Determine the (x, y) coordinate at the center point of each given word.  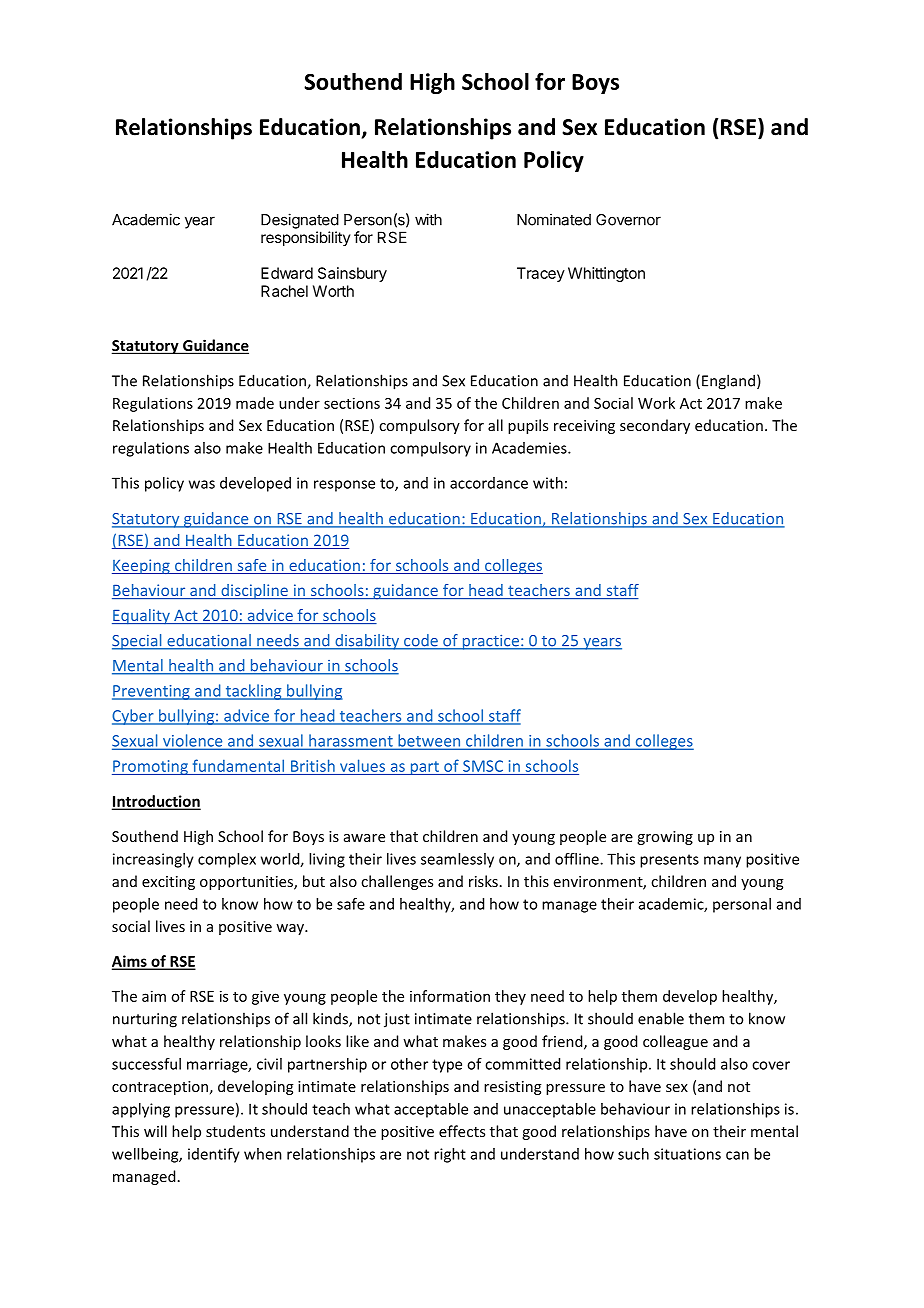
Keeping (142, 566)
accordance (489, 483)
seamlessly (457, 860)
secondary (655, 426)
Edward (287, 273)
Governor (628, 220)
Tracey (541, 274)
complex (227, 860)
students (235, 1131)
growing (665, 838)
